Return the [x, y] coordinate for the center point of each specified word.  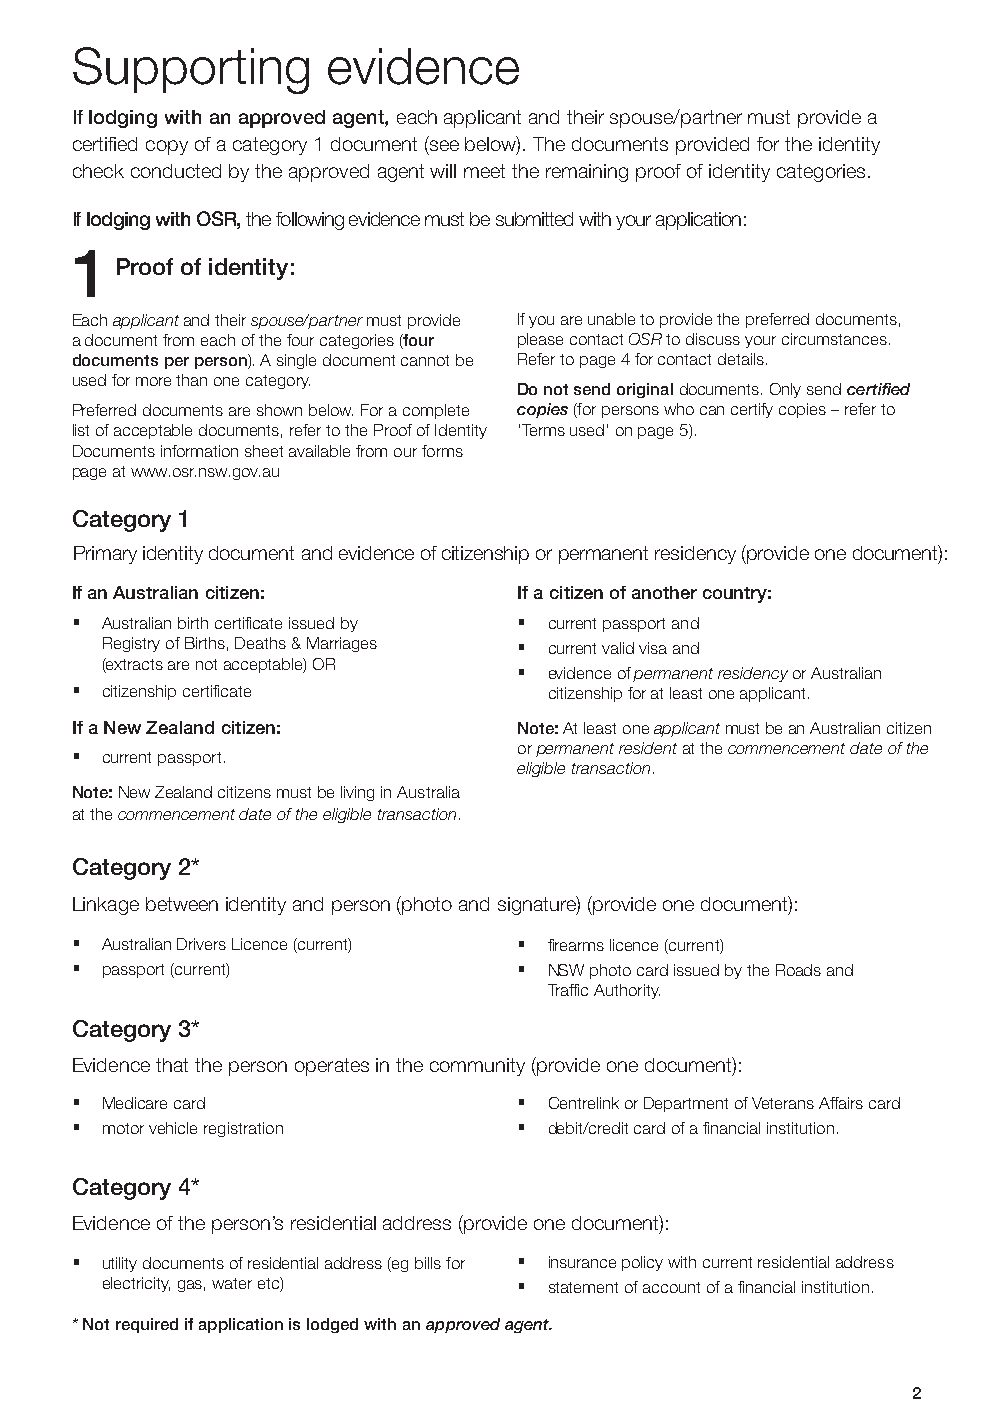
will [443, 171]
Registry [131, 644]
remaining [587, 173]
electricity [136, 1284]
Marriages [342, 644]
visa [653, 648]
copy [167, 147]
